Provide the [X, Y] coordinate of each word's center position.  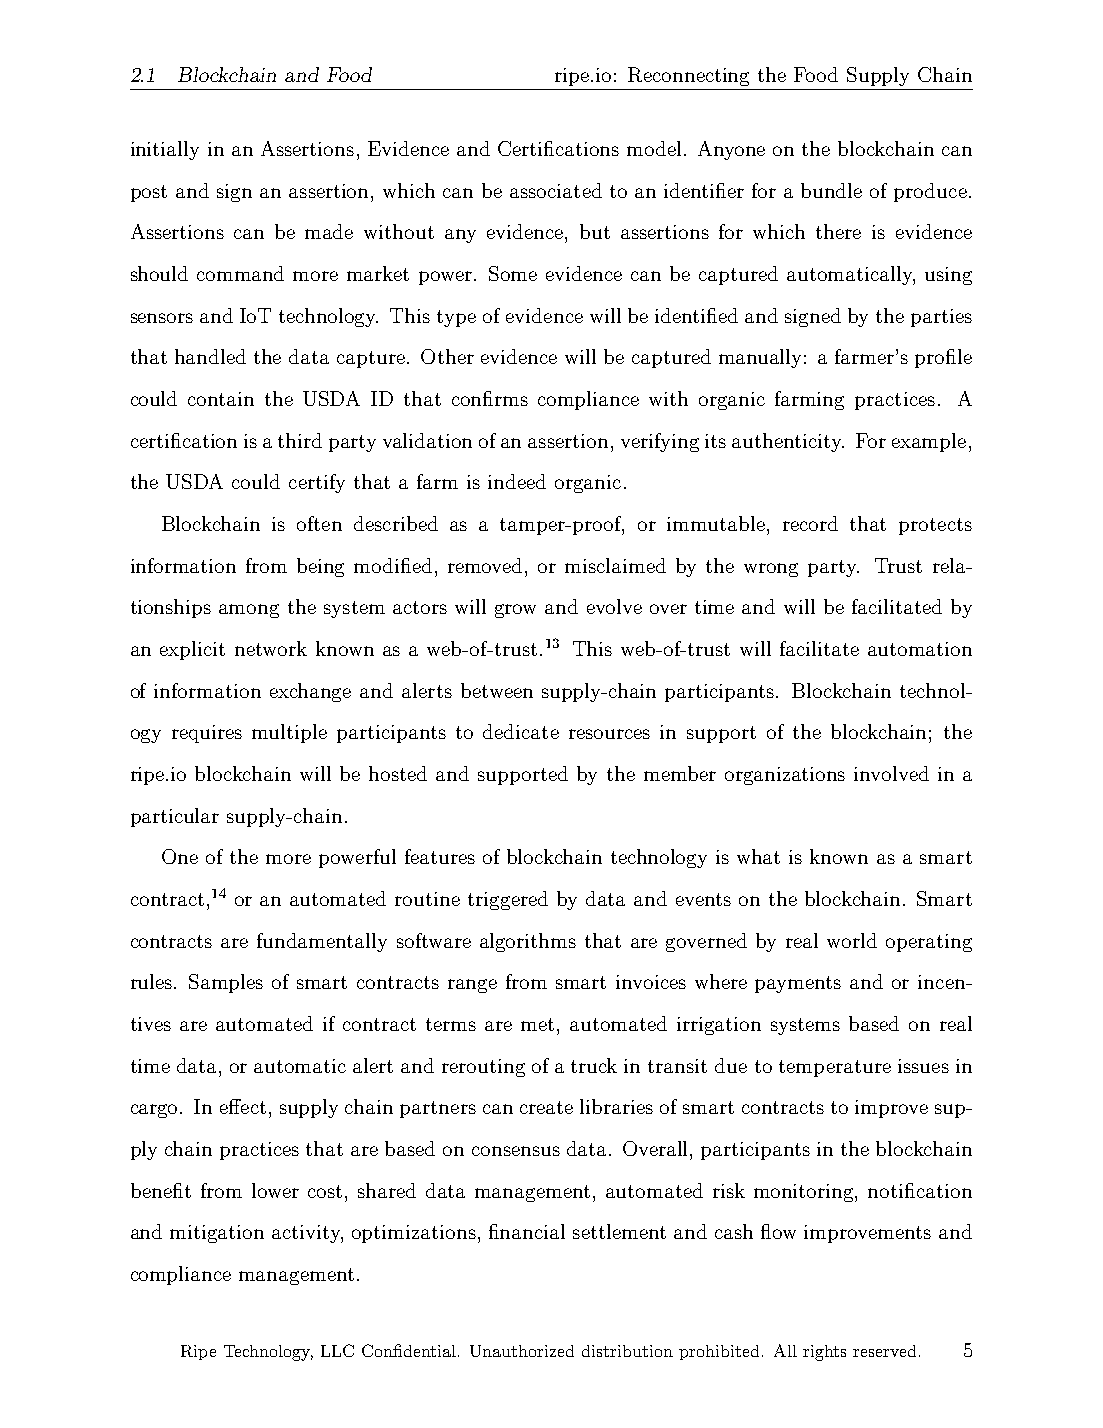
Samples [226, 983]
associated [556, 190]
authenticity [788, 442]
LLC [337, 1350]
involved [891, 773]
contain [221, 399]
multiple [289, 733]
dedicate [521, 731]
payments [798, 984]
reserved [884, 1351]
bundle [831, 190]
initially [165, 150]
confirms [490, 398]
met [539, 1024]
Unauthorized [522, 1351]
